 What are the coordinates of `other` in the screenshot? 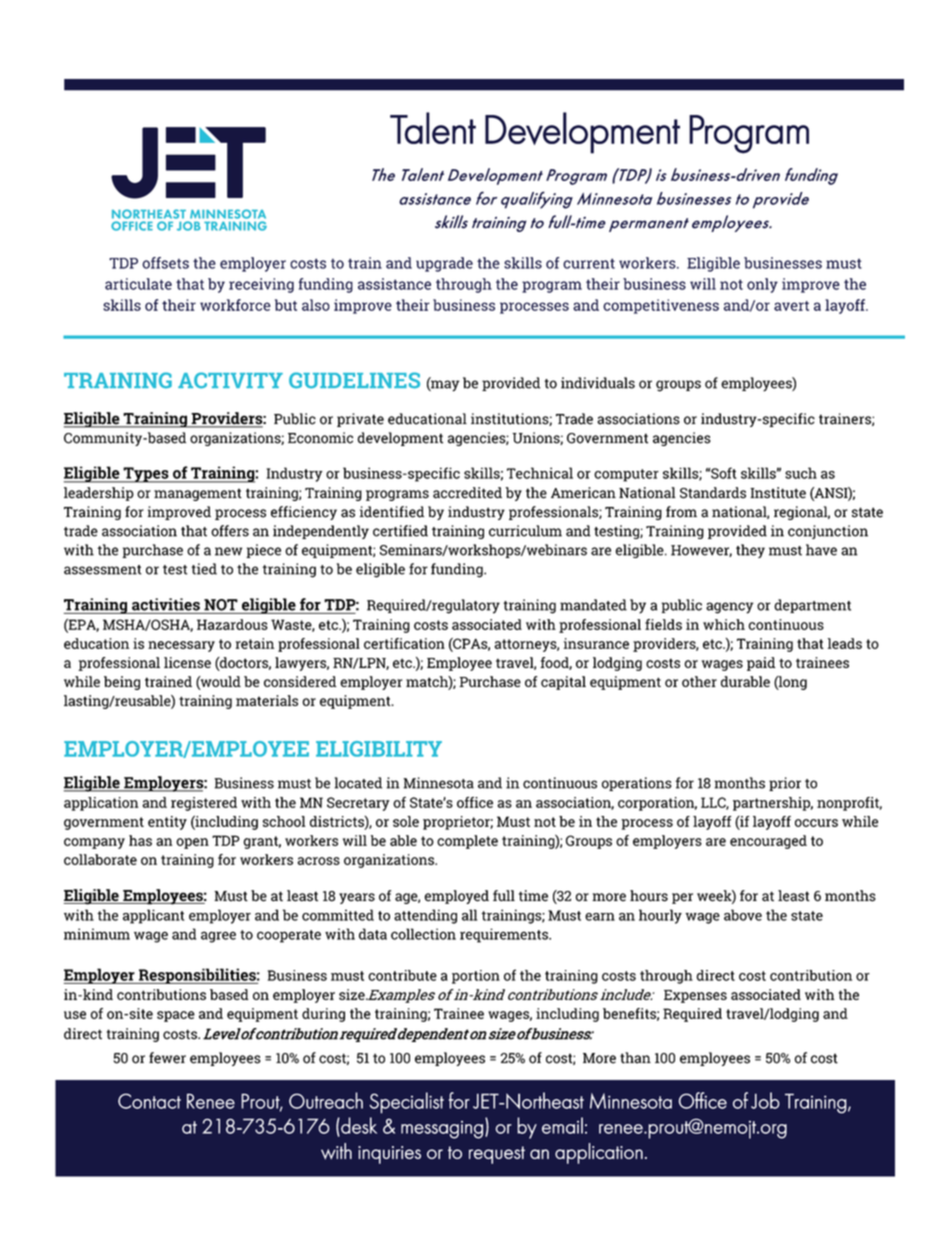 It's located at (699, 681).
